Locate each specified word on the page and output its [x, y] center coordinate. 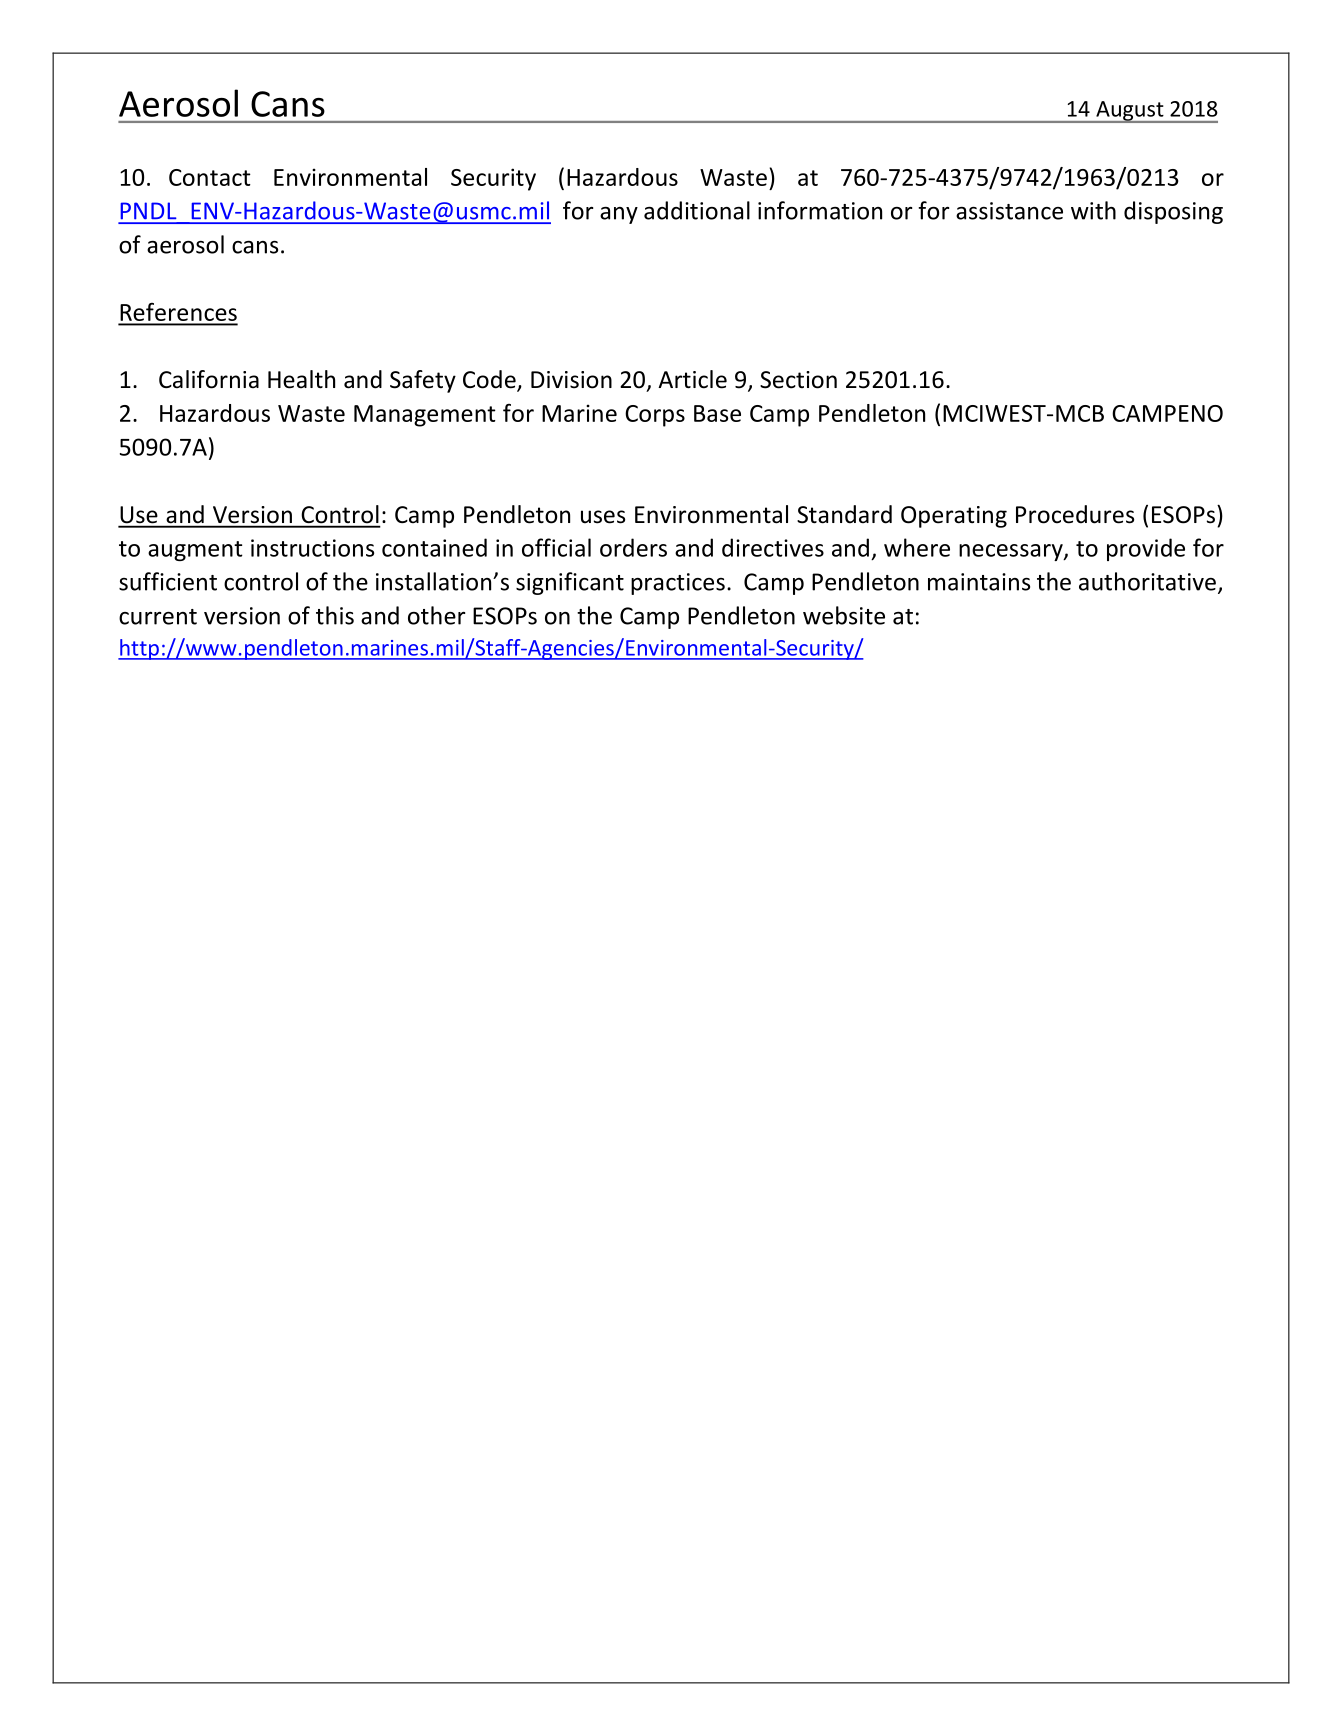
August [1130, 112]
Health [301, 379]
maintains [979, 582]
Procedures [1075, 514]
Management [425, 416]
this [335, 615]
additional [697, 210]
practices [678, 584]
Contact [210, 177]
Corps [655, 416]
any [619, 215]
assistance [1009, 211]
